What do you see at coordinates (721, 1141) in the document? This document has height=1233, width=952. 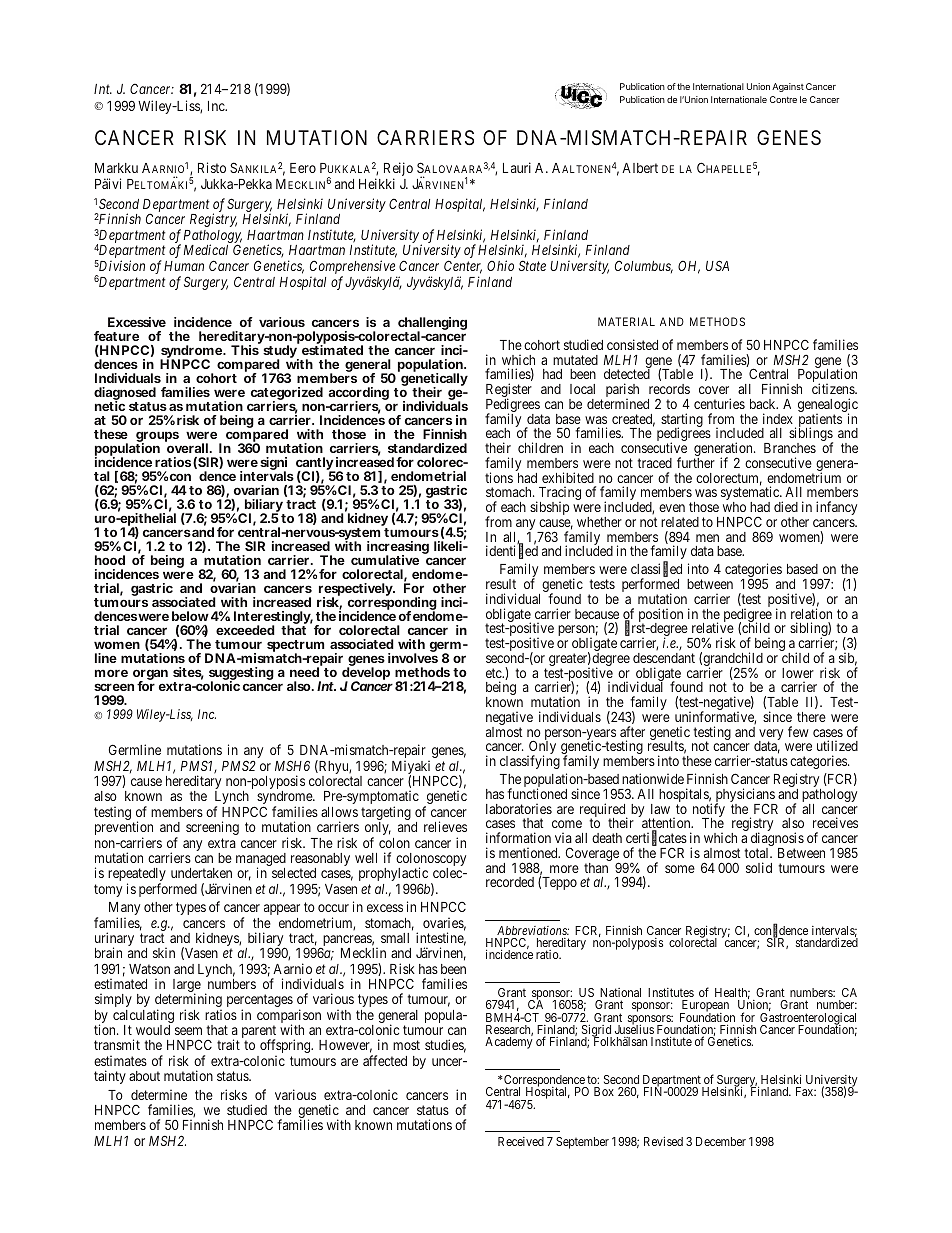 I see `December` at bounding box center [721, 1141].
